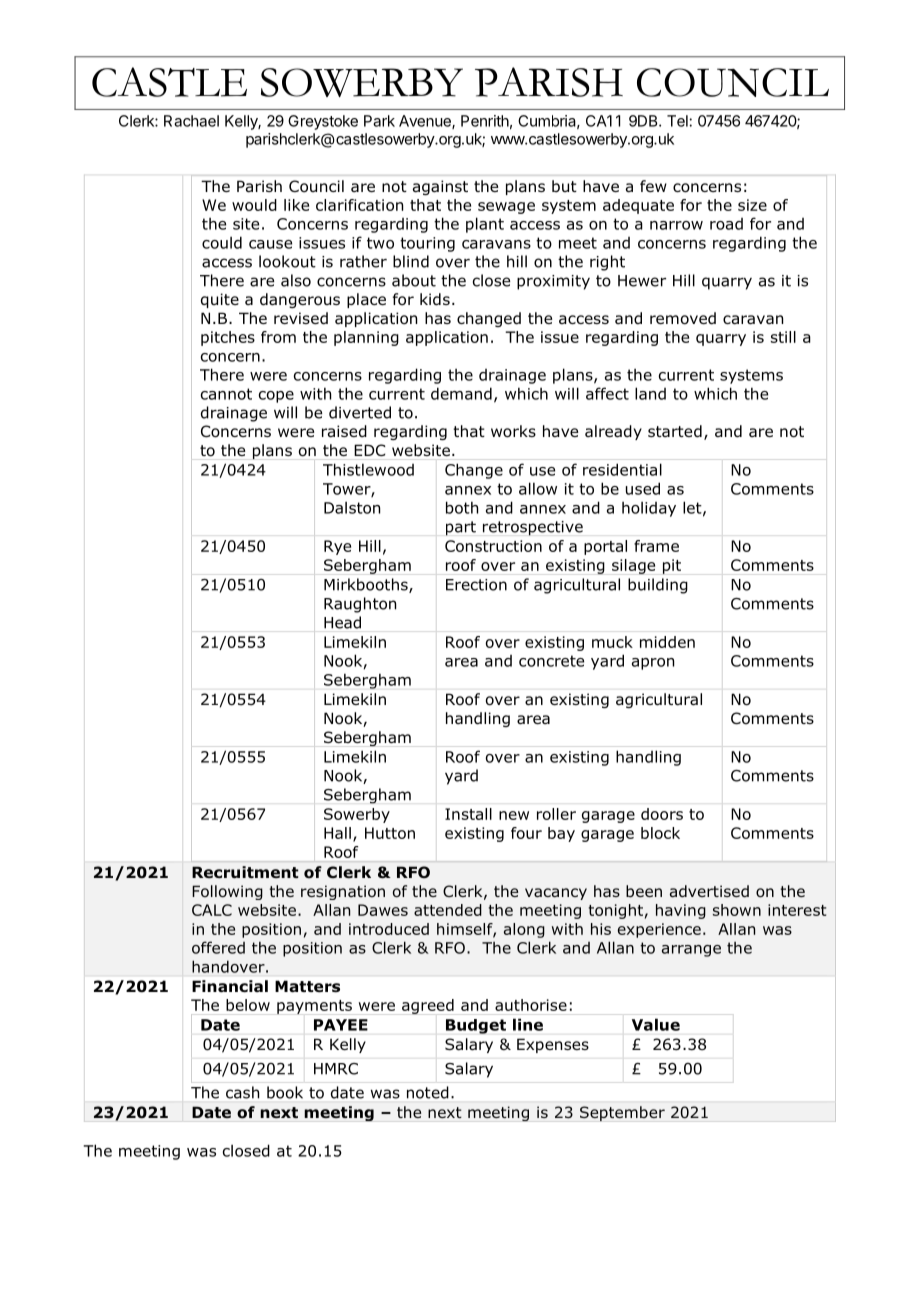 This image has height=1307, width=924. What do you see at coordinates (254, 205) in the image?
I see `would` at bounding box center [254, 205].
